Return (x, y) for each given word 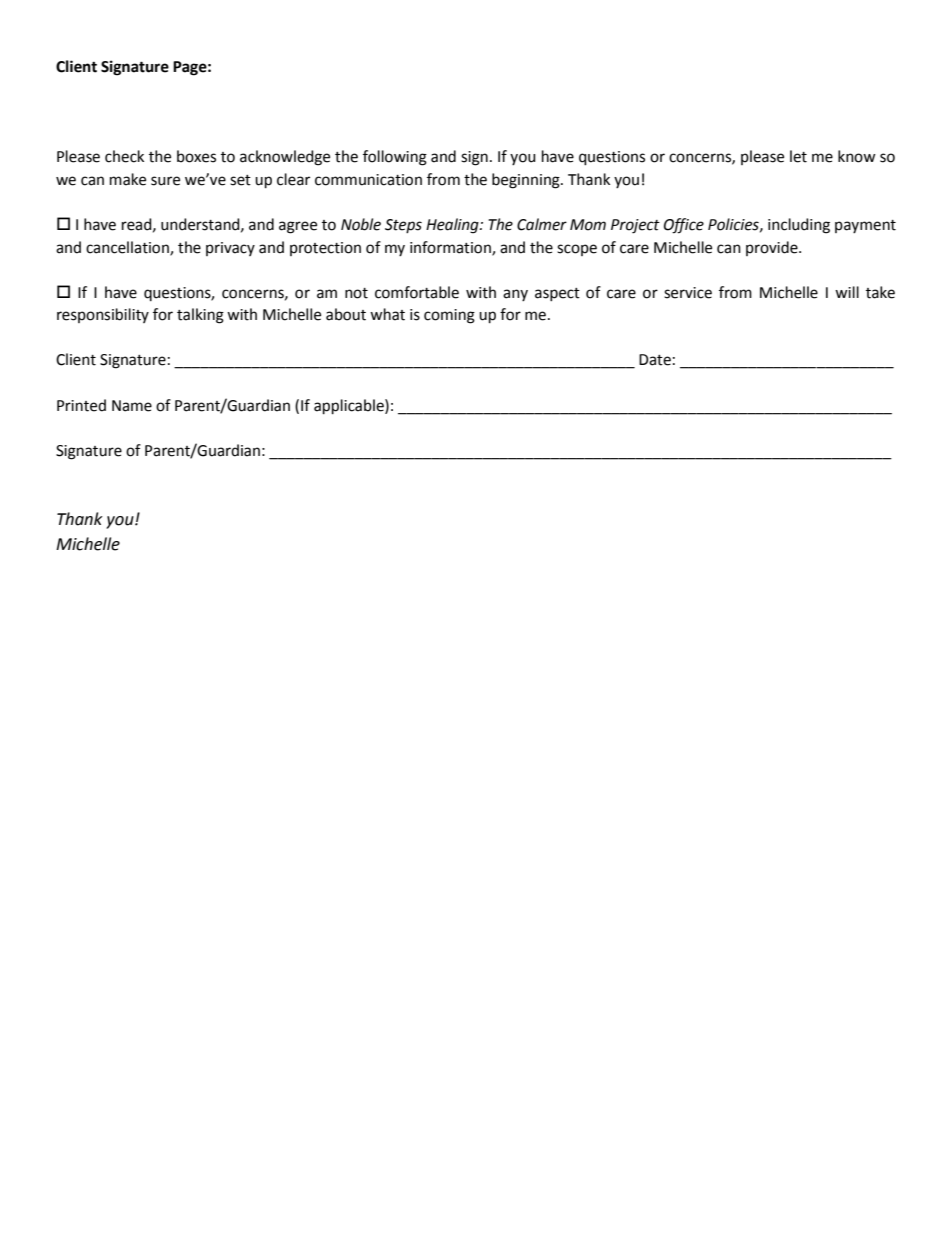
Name (132, 406)
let (798, 156)
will (847, 292)
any (515, 295)
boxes (196, 156)
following (395, 158)
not (356, 293)
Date (655, 360)
